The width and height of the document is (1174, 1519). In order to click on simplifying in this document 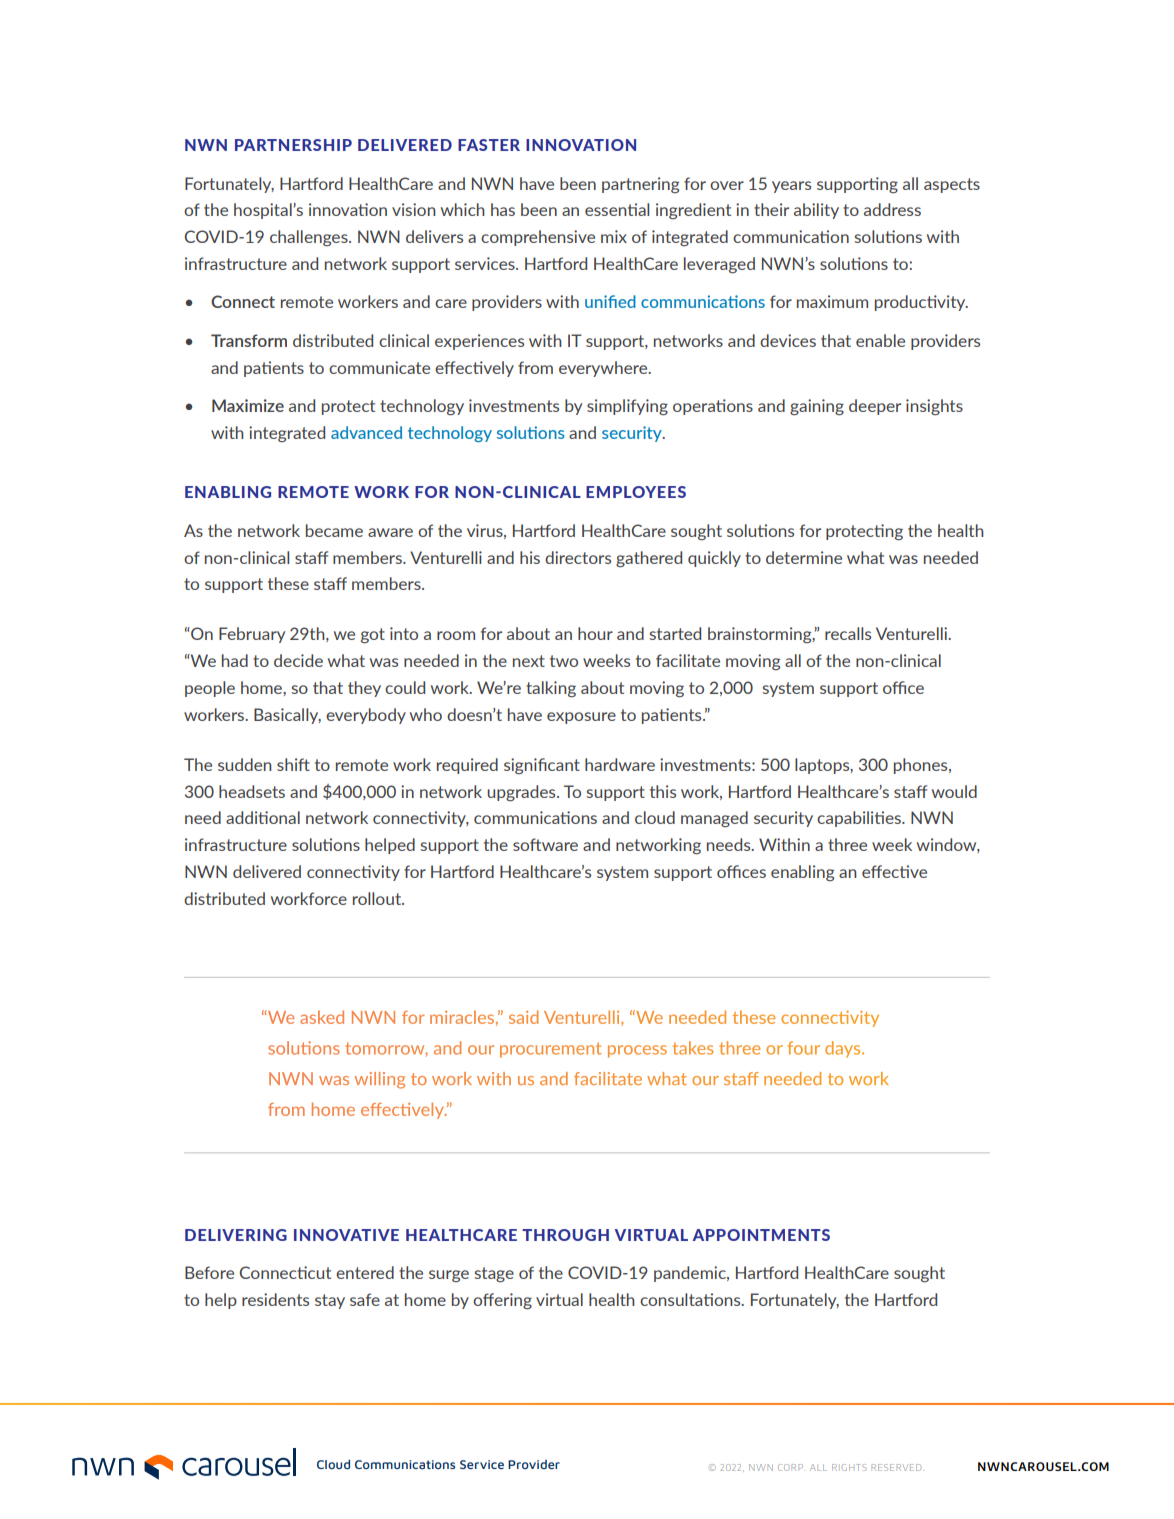, I will do `click(627, 407)`.
